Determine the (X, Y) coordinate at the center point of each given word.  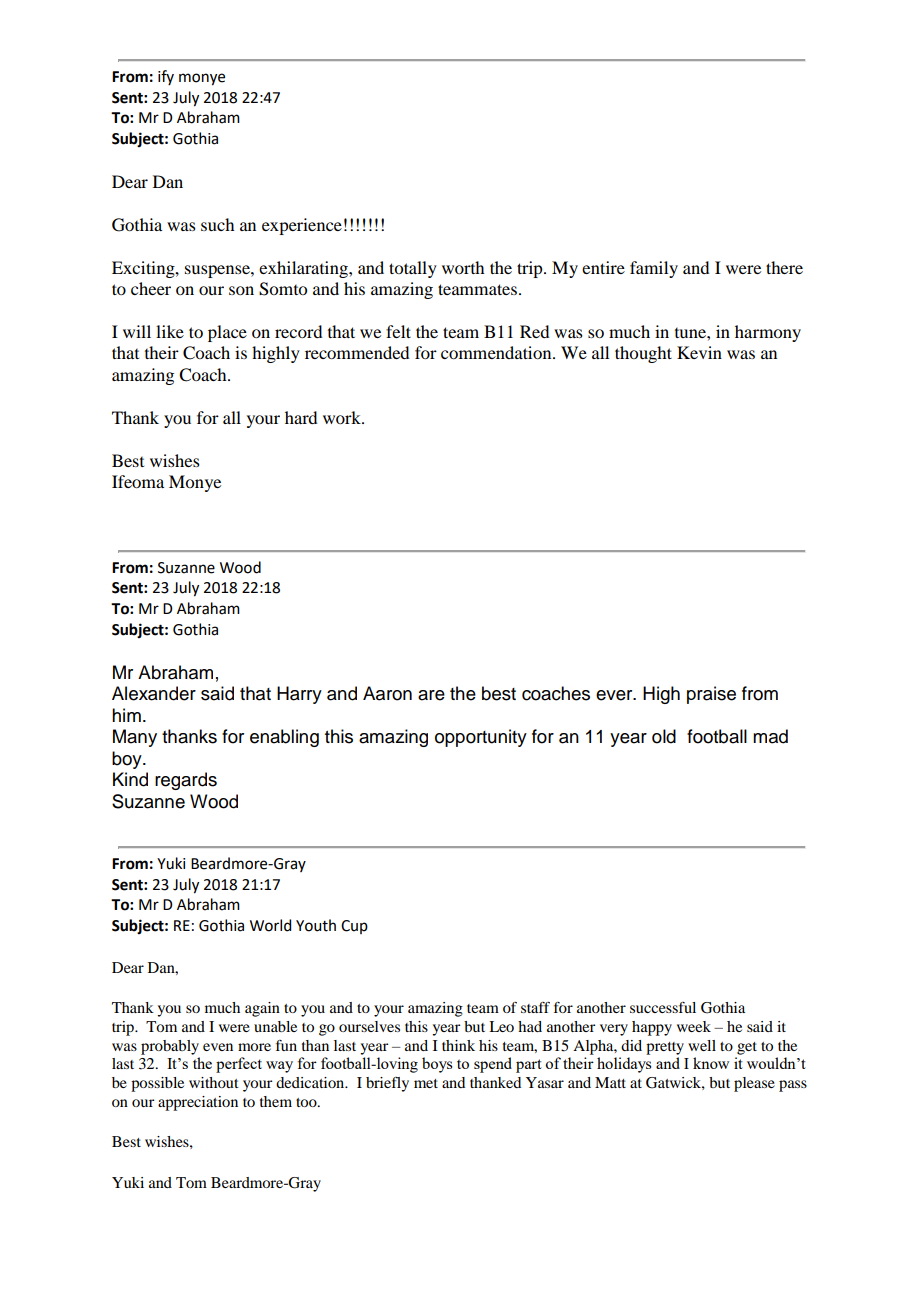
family (654, 269)
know (711, 1063)
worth (463, 267)
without (214, 1082)
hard (301, 417)
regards (186, 781)
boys (437, 1065)
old (664, 736)
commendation (497, 352)
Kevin (699, 352)
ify (166, 77)
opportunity (481, 738)
